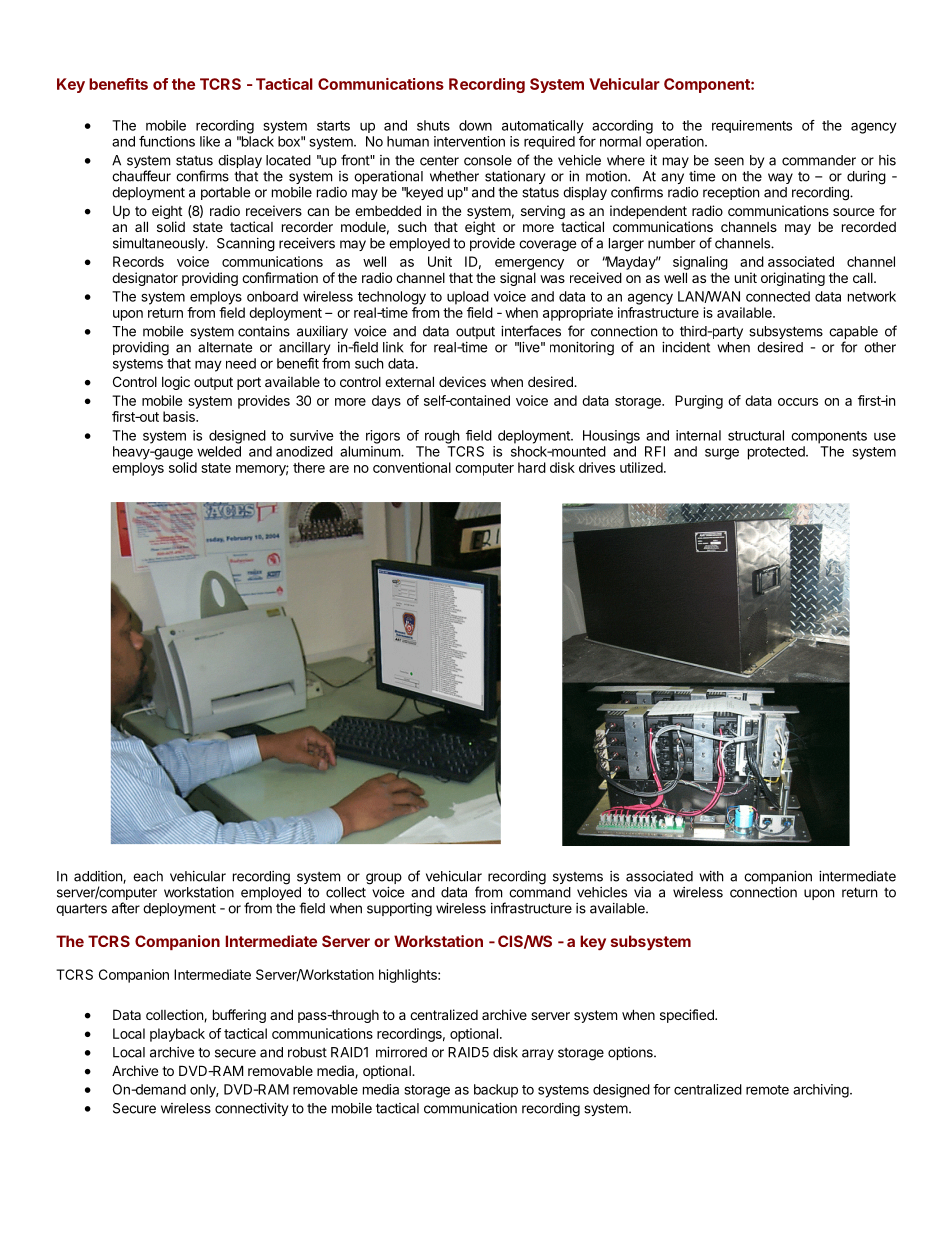 The width and height of the screenshot is (952, 1233). Describe the element at coordinates (488, 160) in the screenshot. I see `console` at that location.
